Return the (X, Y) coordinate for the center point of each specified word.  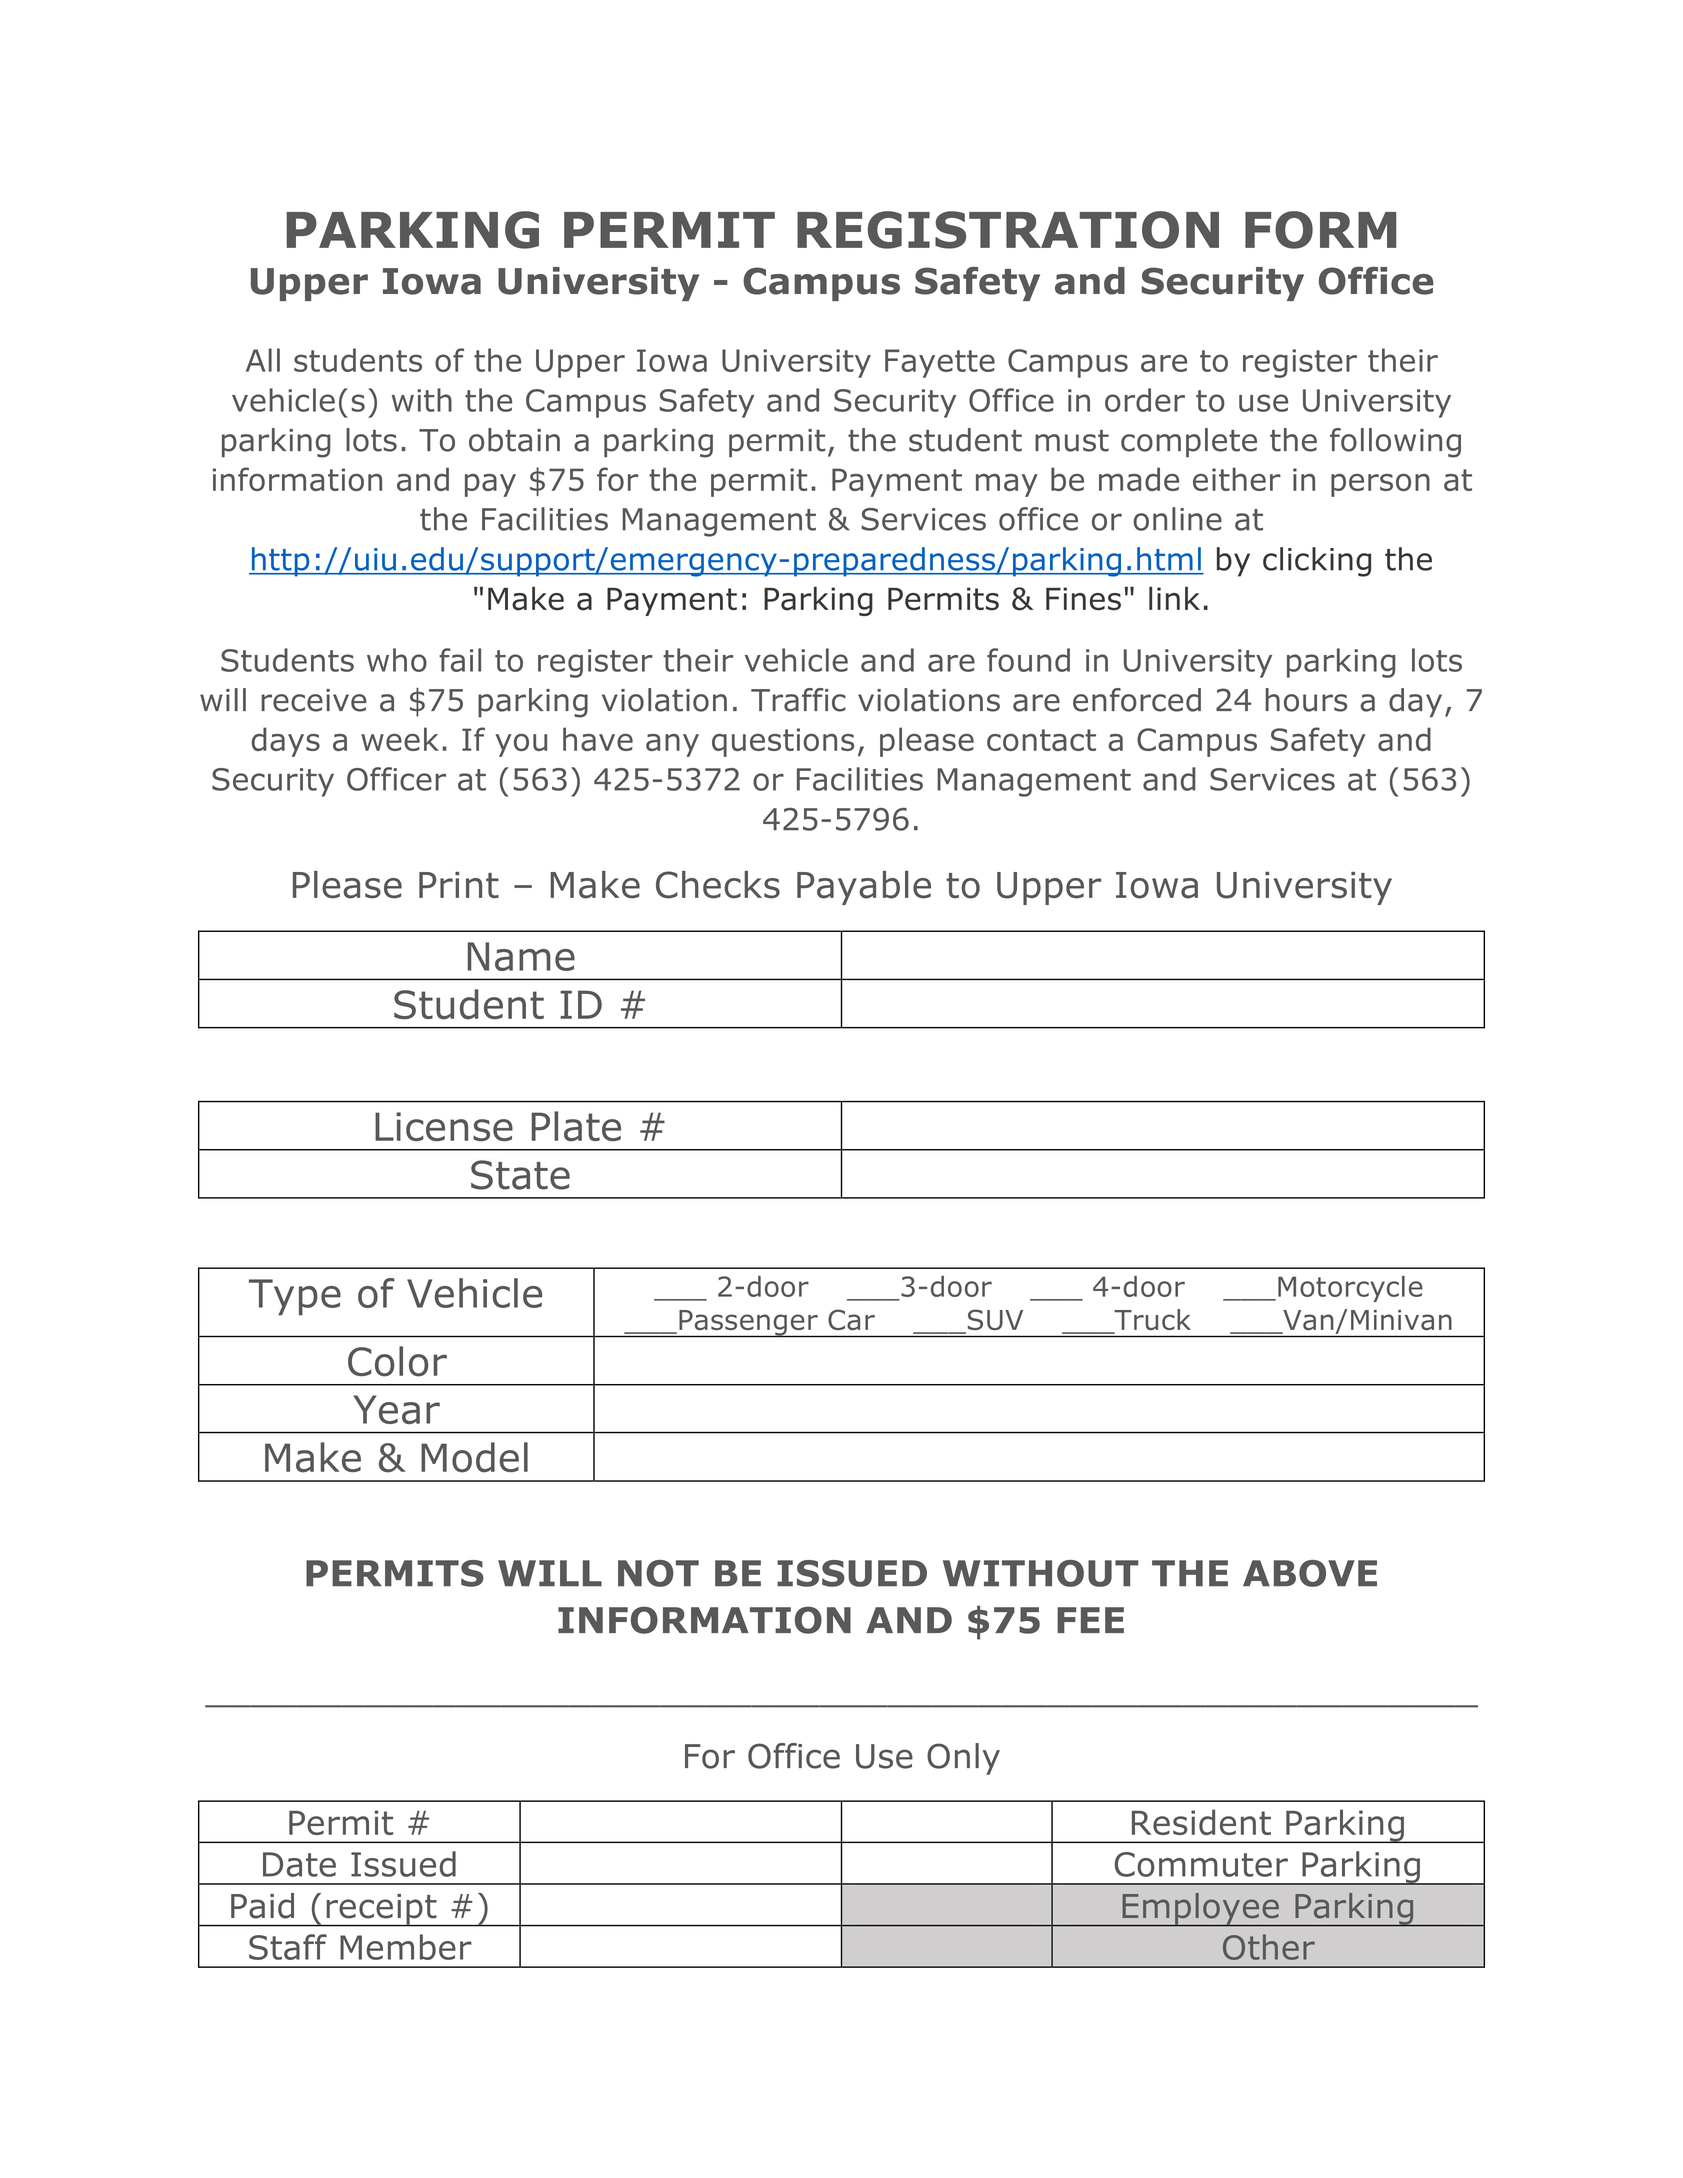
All (263, 360)
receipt (381, 1910)
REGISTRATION (1008, 230)
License (444, 1126)
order (1145, 400)
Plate (576, 1126)
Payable (864, 888)
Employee (1200, 1910)
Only (963, 1759)
